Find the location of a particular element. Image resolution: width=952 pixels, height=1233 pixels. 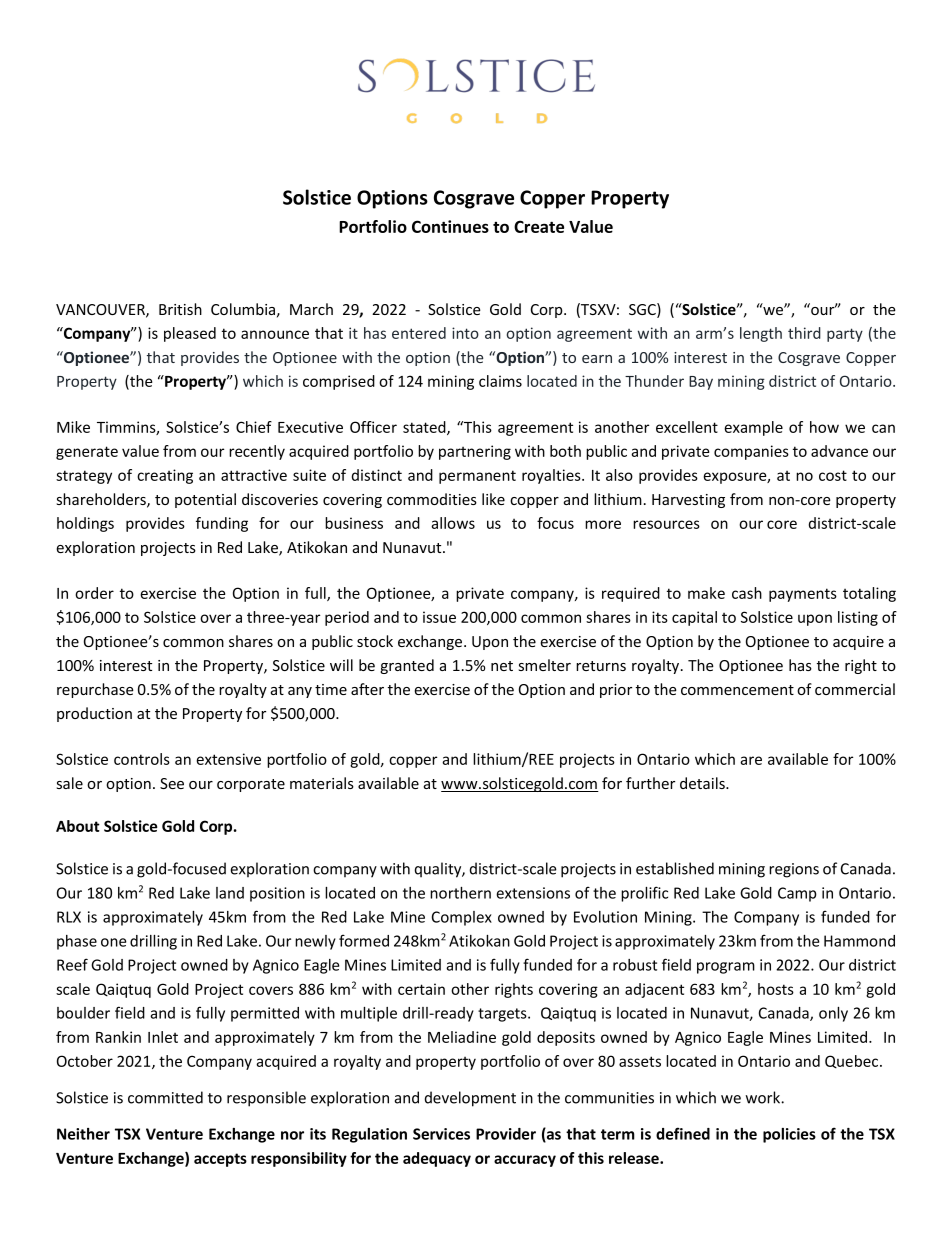

repurchase is located at coordinates (95, 690).
